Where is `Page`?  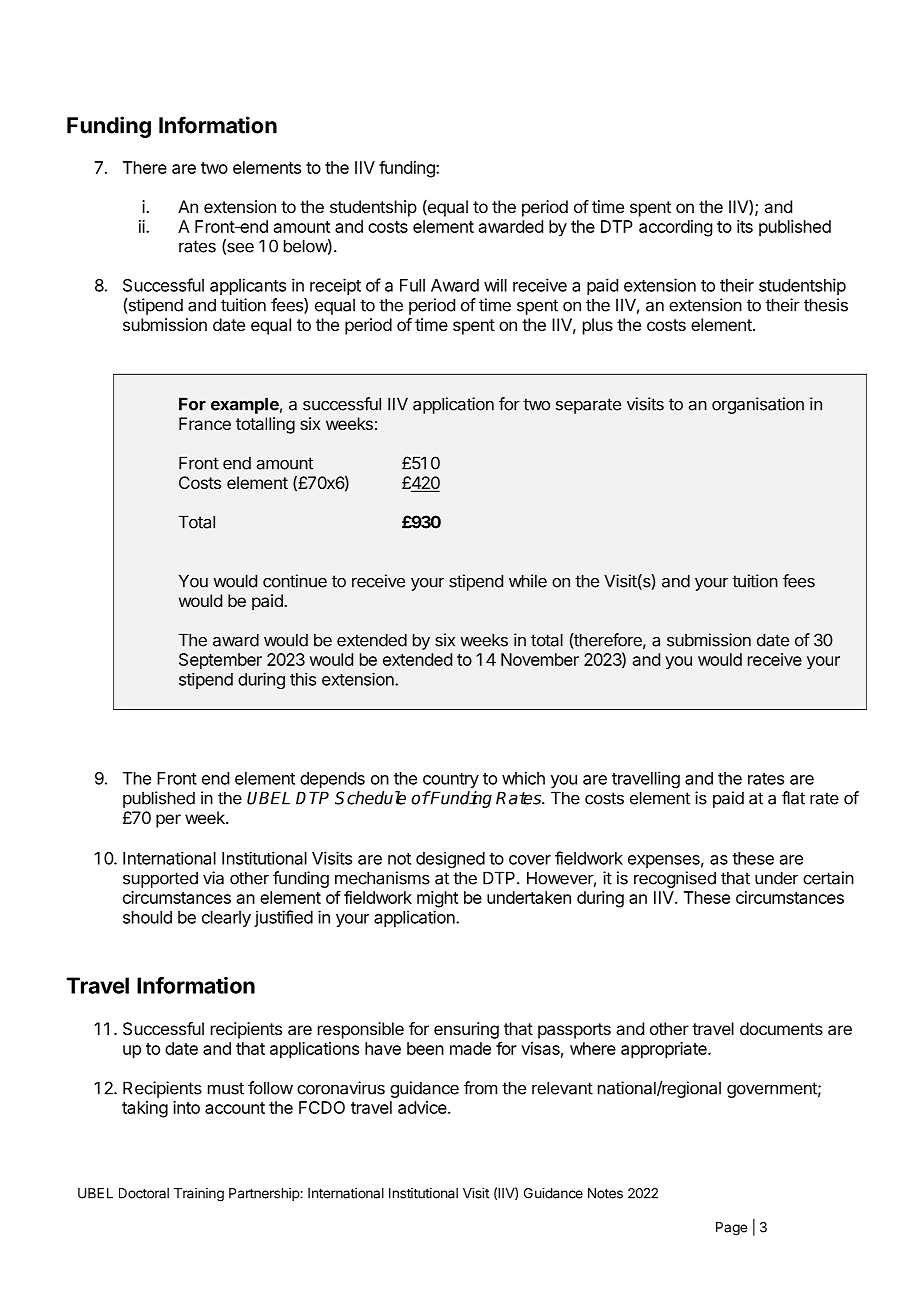 Page is located at coordinates (731, 1229).
